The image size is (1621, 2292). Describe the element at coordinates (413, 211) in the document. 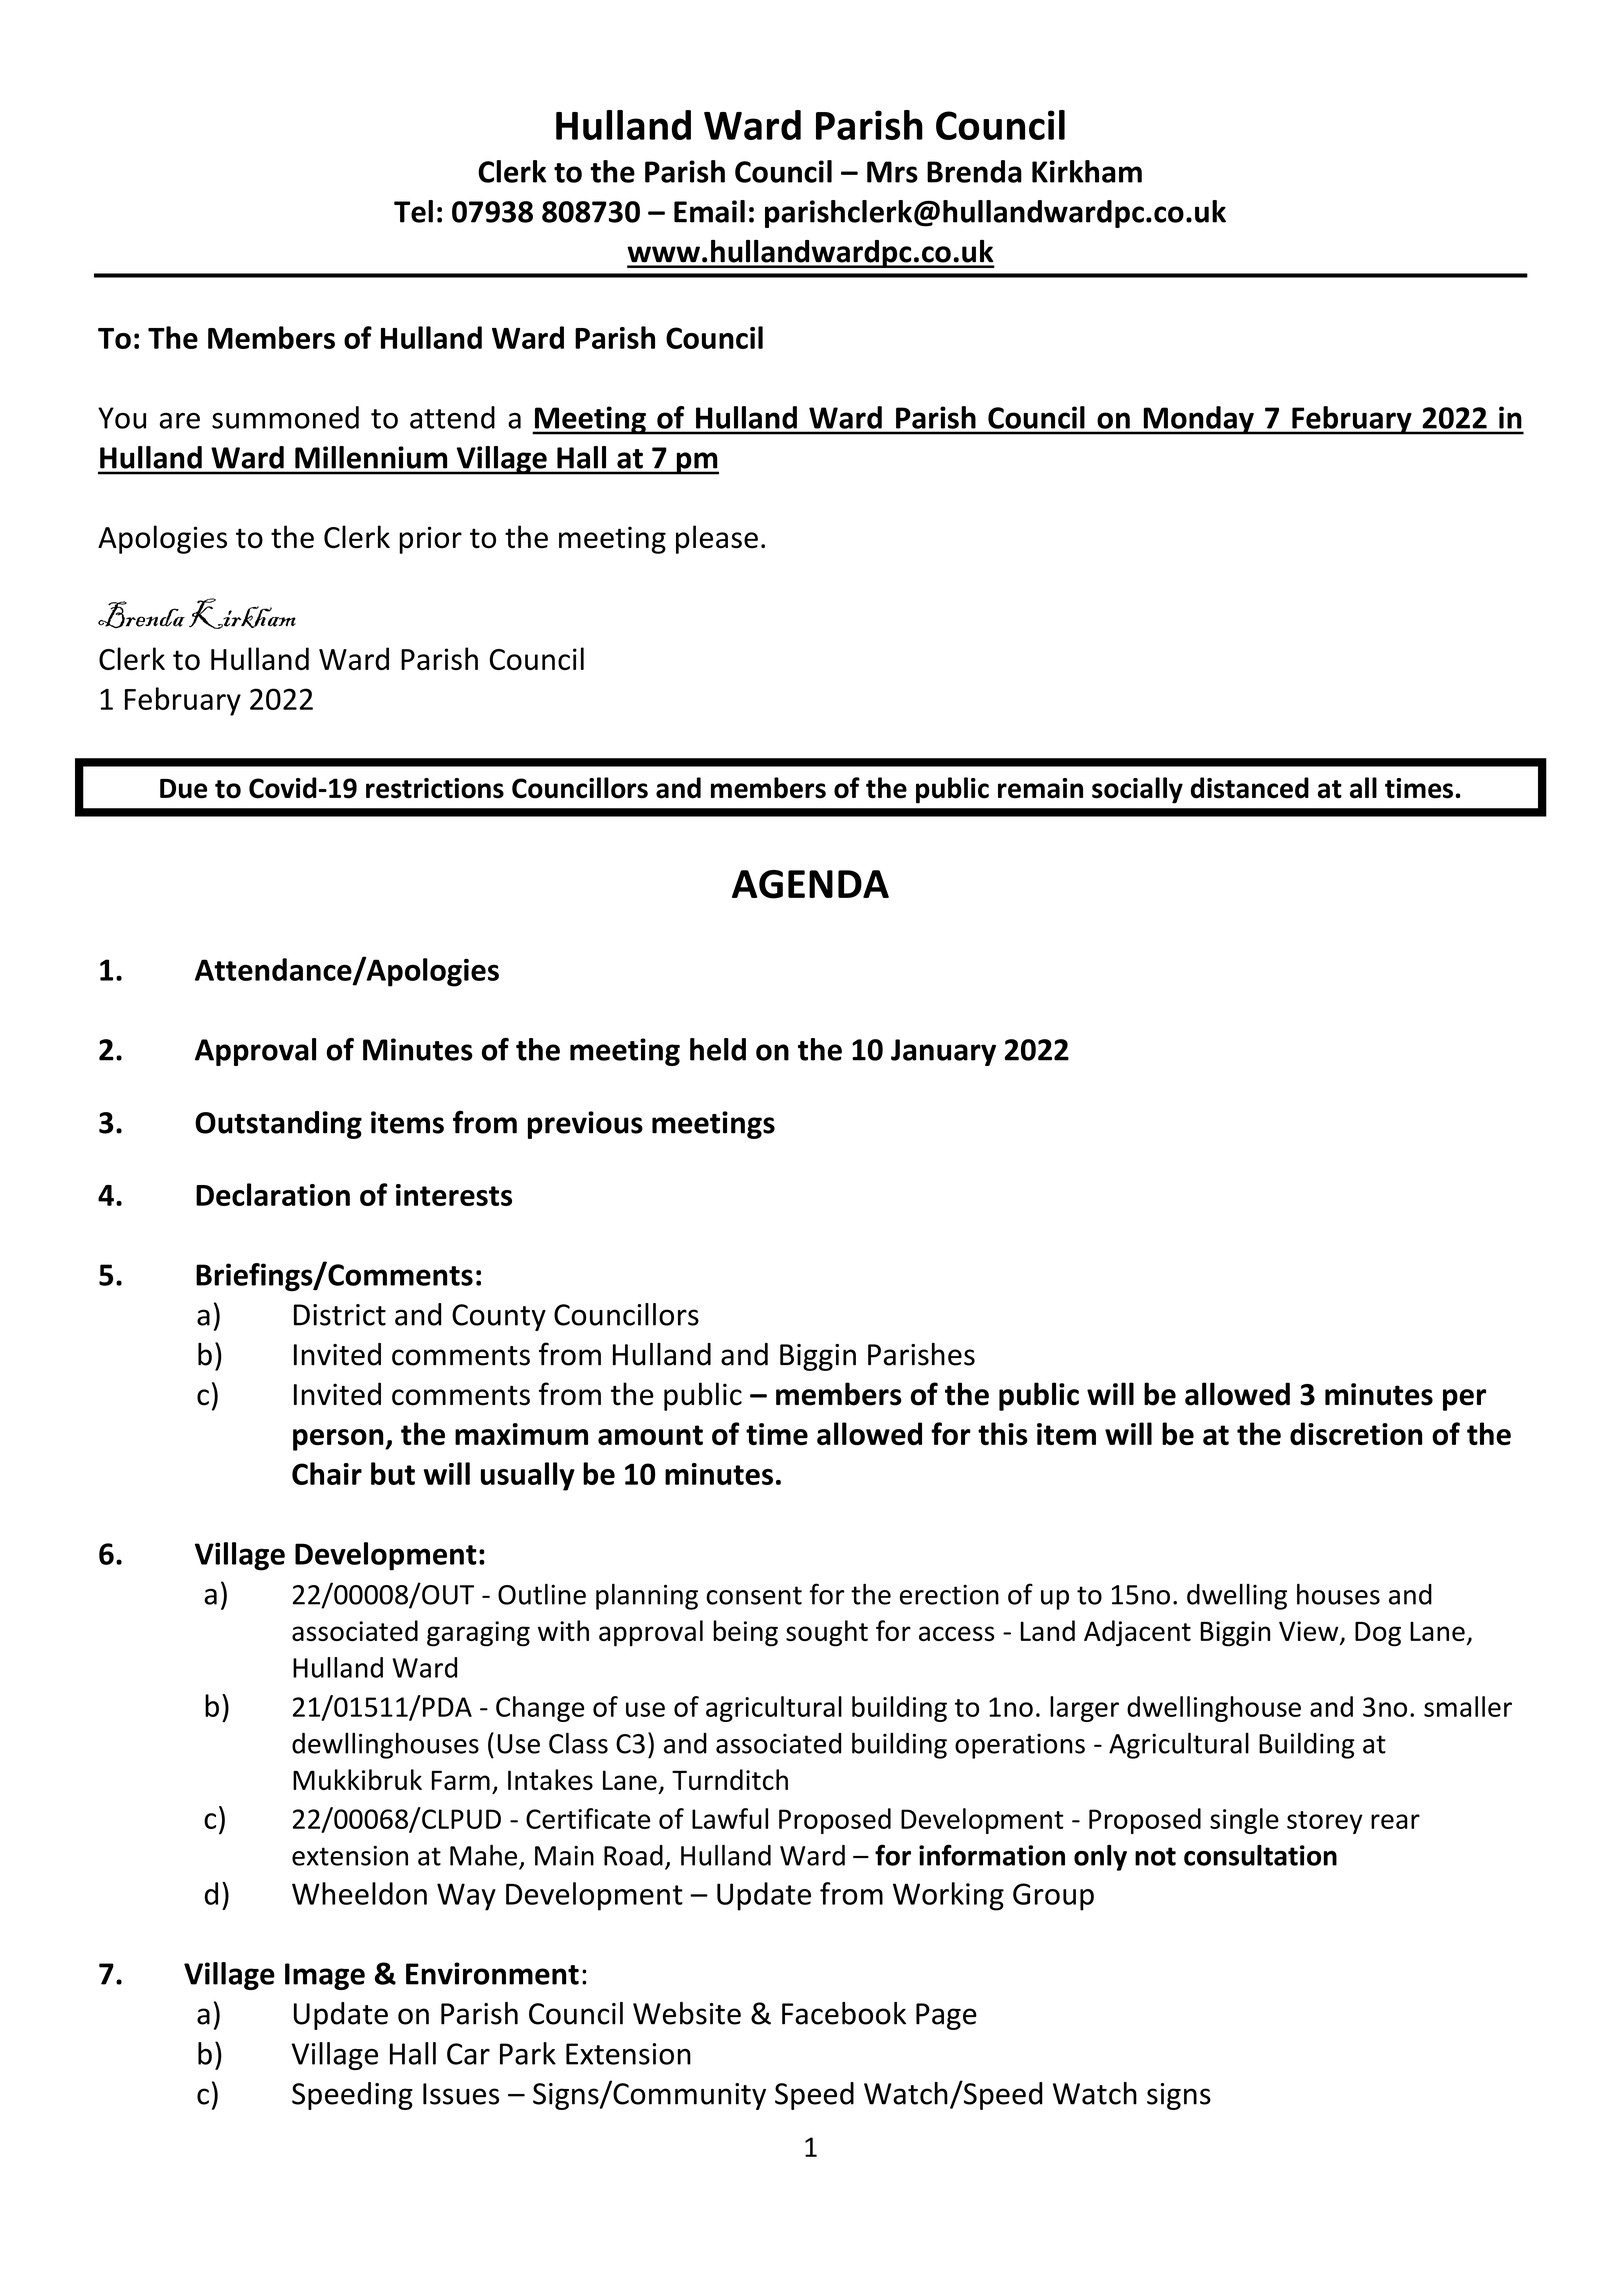

I see `Tel` at that location.
